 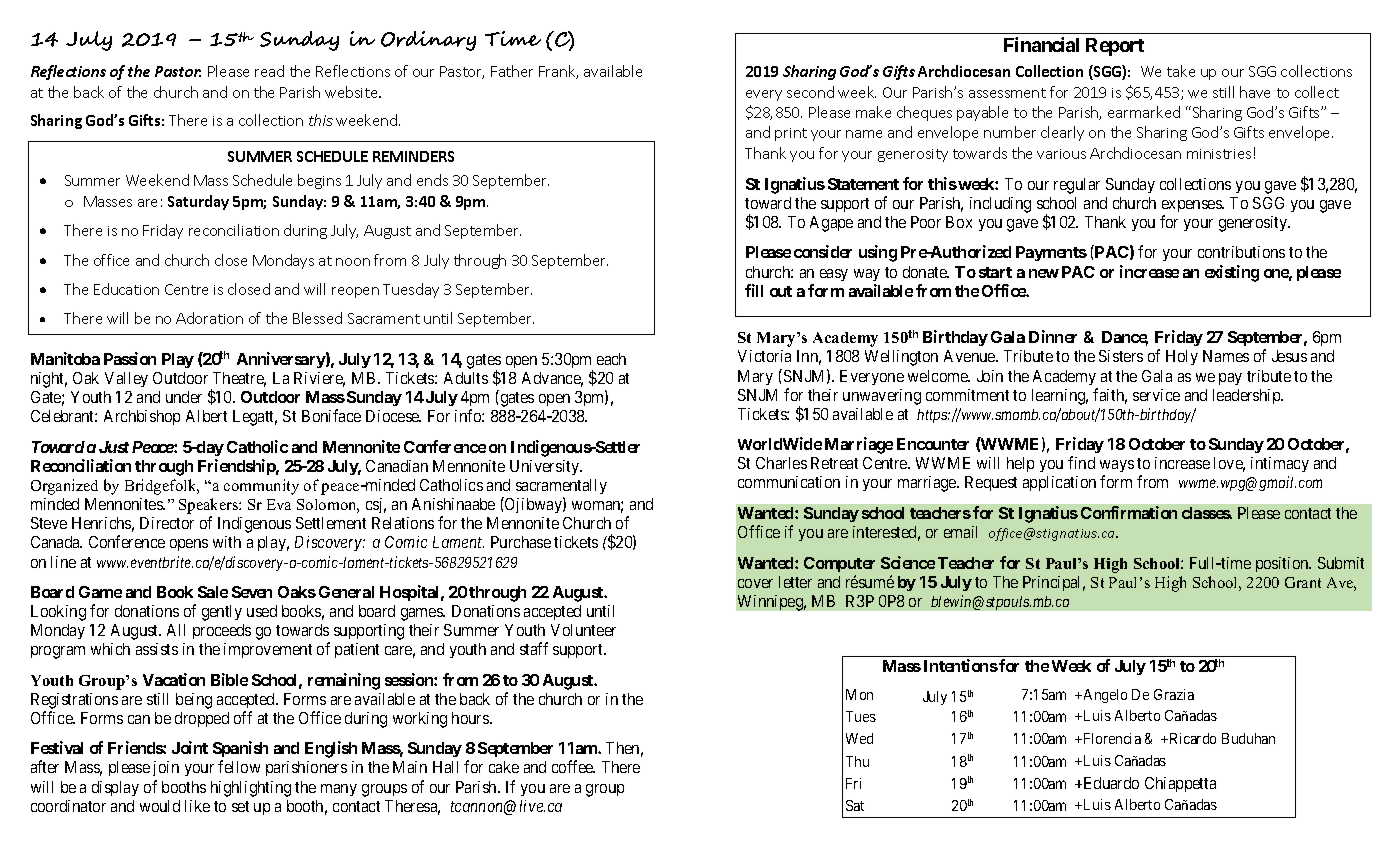 I want to click on contributions, so click(x=1241, y=252).
